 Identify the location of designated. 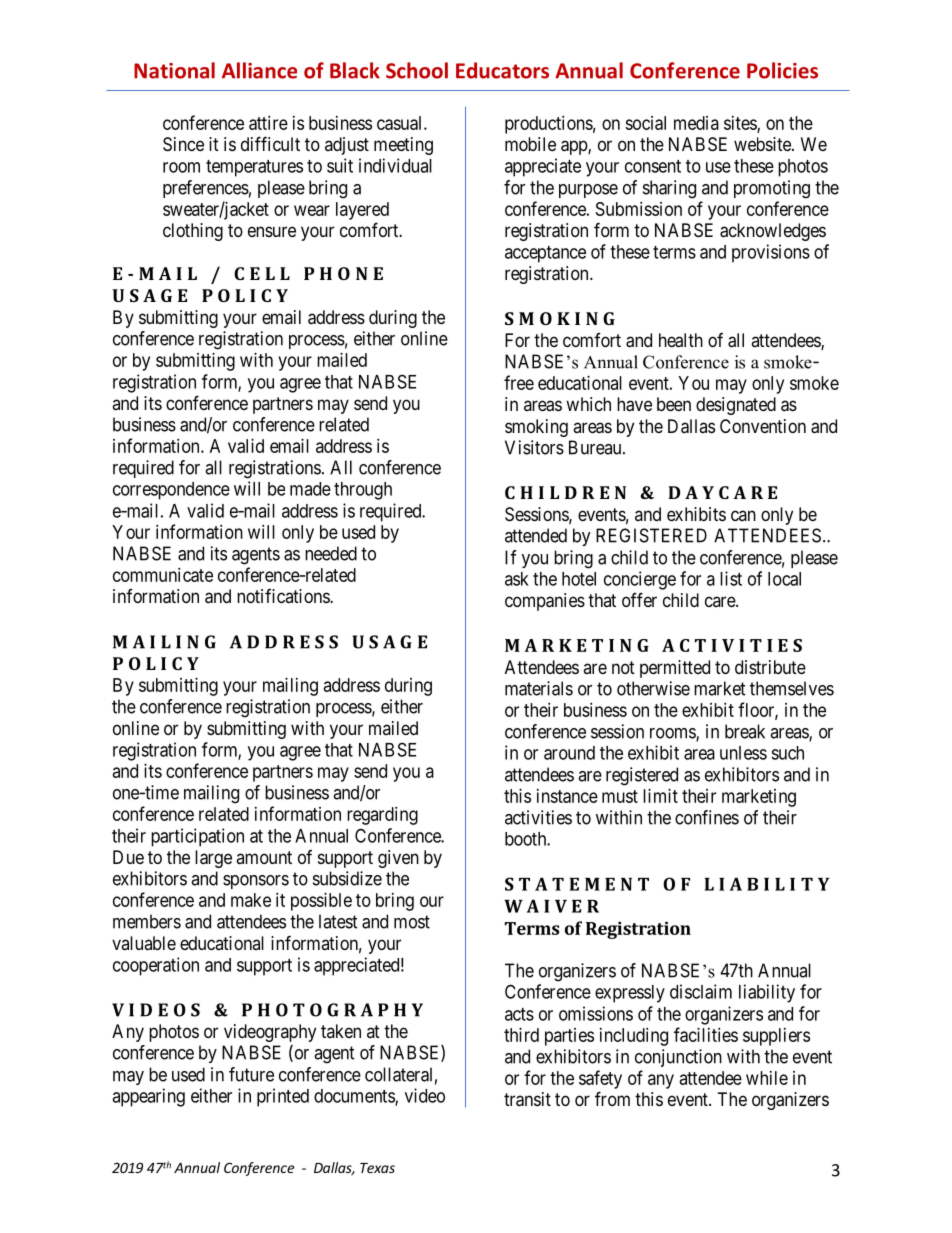
(736, 406).
